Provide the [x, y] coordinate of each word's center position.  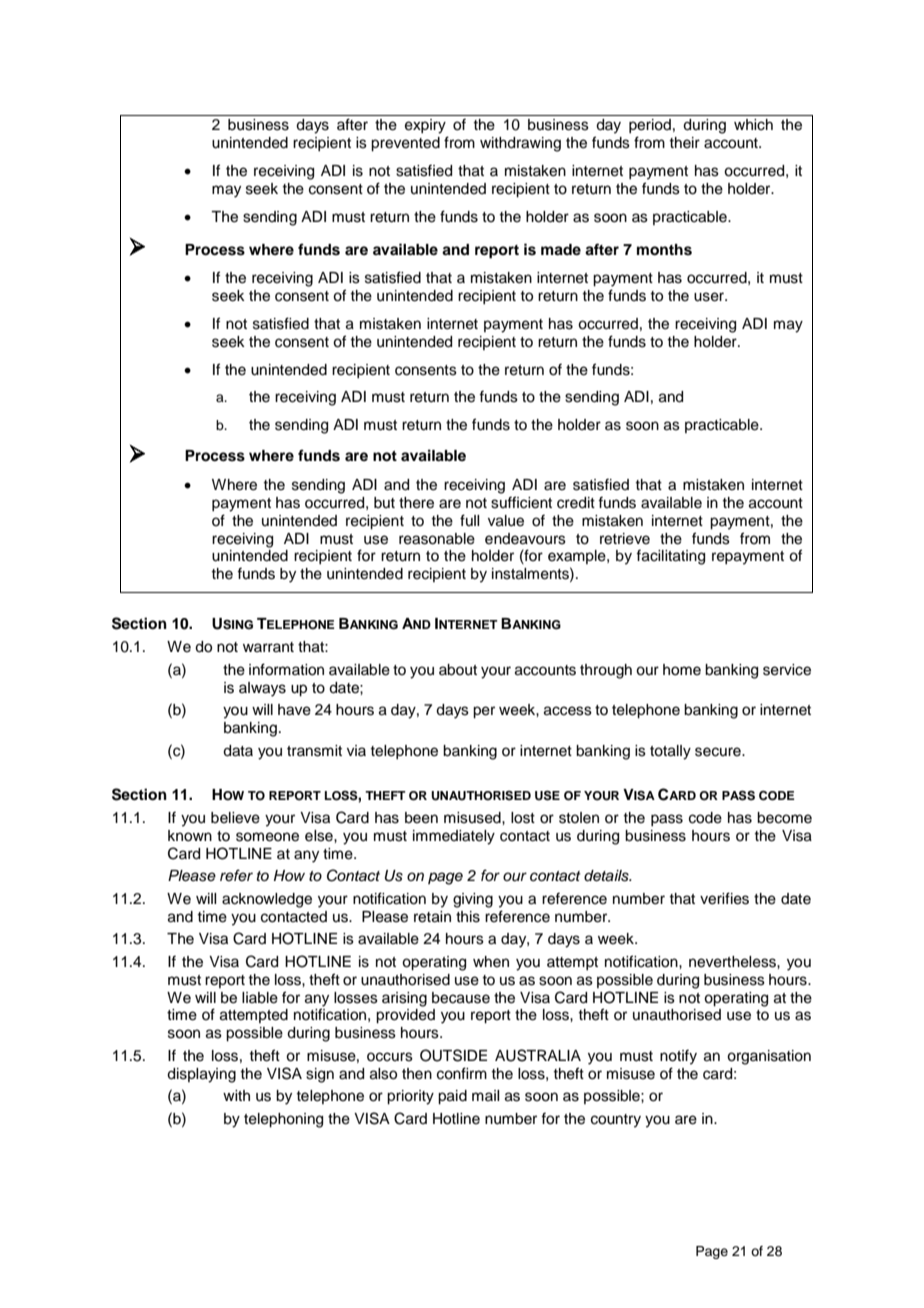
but [384, 502]
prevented [405, 144]
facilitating [670, 557]
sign [320, 1075]
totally [670, 752]
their [684, 143]
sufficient [521, 502]
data [238, 751]
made [561, 250]
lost [523, 818]
